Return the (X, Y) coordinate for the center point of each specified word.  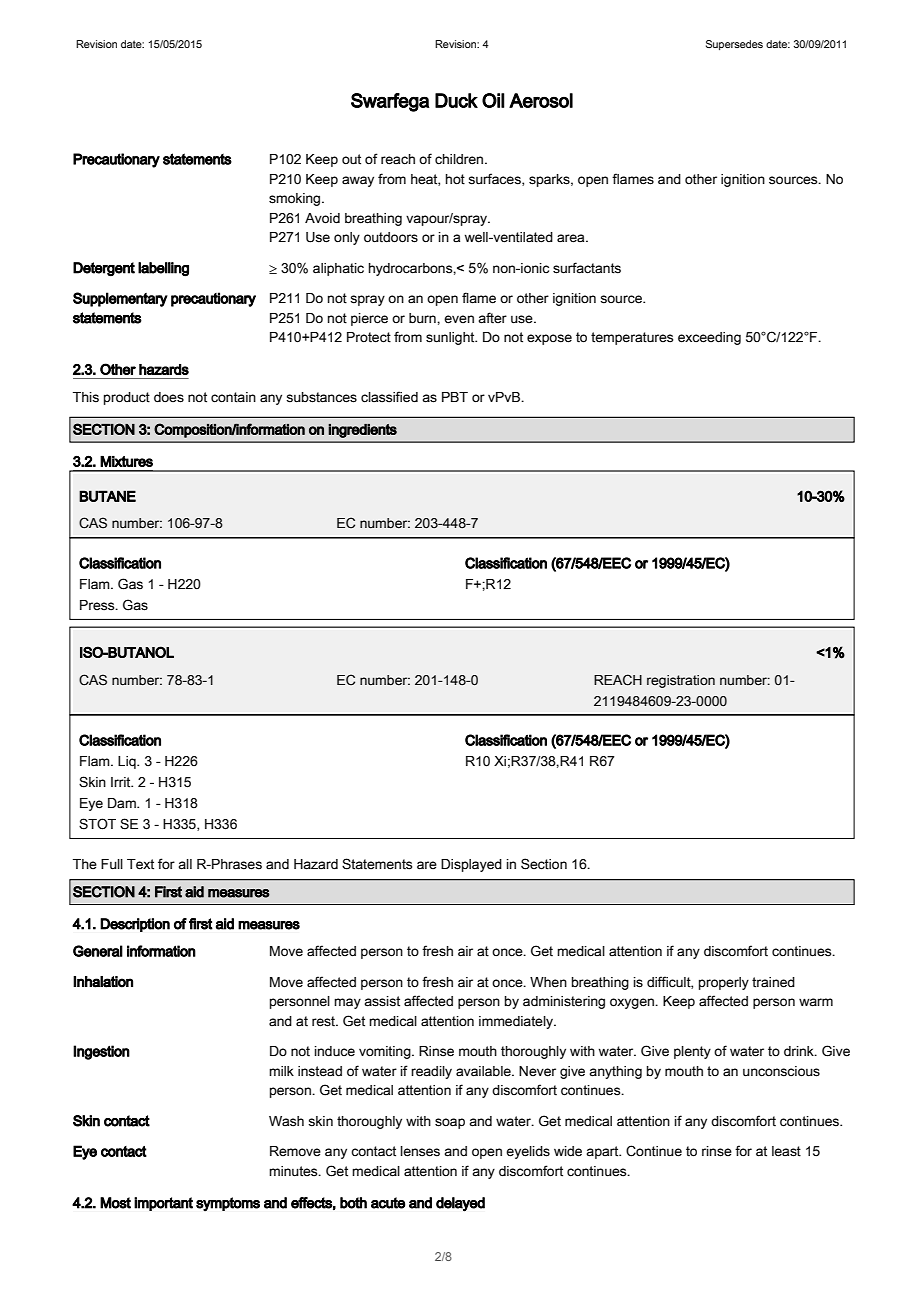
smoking (296, 199)
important (163, 1204)
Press (98, 605)
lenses (420, 1151)
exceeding (709, 338)
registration (681, 681)
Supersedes (734, 45)
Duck (456, 100)
